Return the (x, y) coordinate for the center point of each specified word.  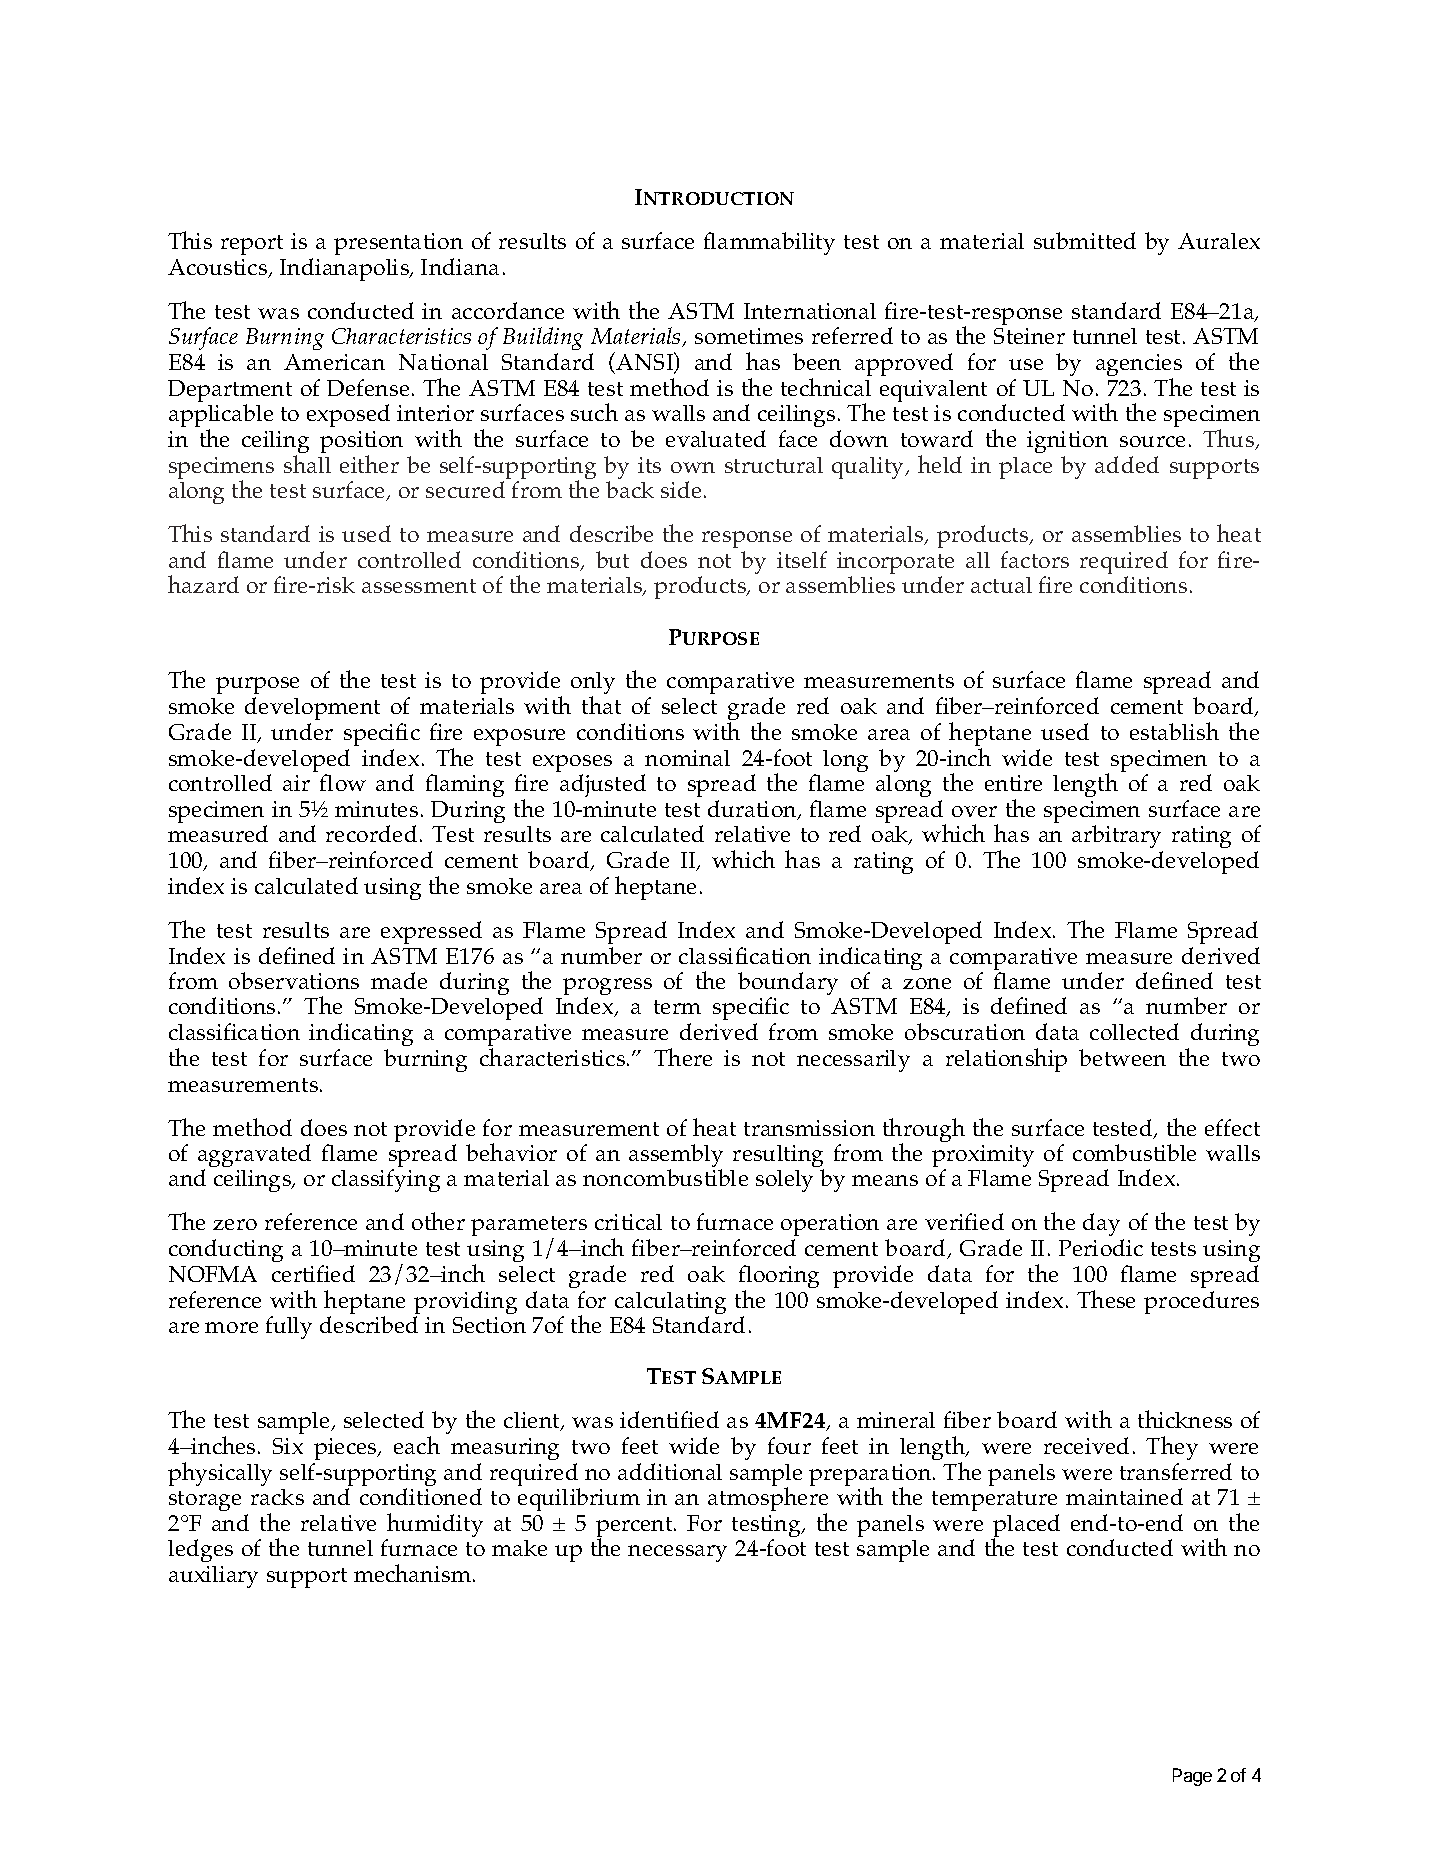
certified (313, 1273)
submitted (1085, 240)
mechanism (414, 1573)
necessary (677, 1553)
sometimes (749, 336)
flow (343, 782)
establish (1174, 731)
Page (1192, 1777)
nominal (687, 758)
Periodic (1101, 1247)
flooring (779, 1278)
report (252, 245)
